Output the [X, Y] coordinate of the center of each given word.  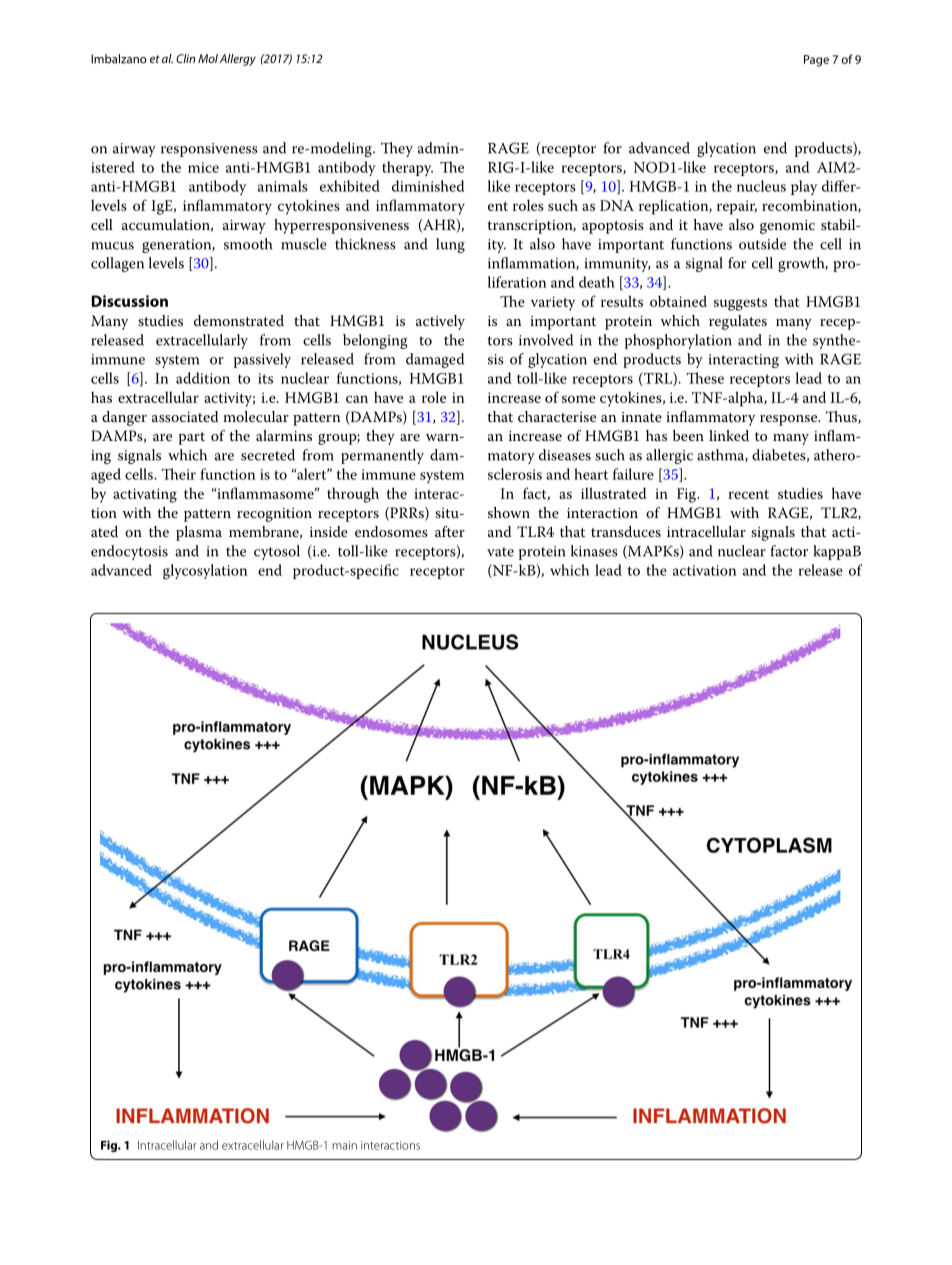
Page [816, 61]
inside [329, 531]
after [450, 531]
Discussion [130, 301]
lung [450, 245]
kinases [594, 551]
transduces [626, 531]
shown [509, 512]
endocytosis [129, 552]
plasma [199, 533]
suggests [740, 304]
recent [748, 494]
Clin [185, 58]
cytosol [277, 552]
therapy [407, 169]
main [344, 1145]
